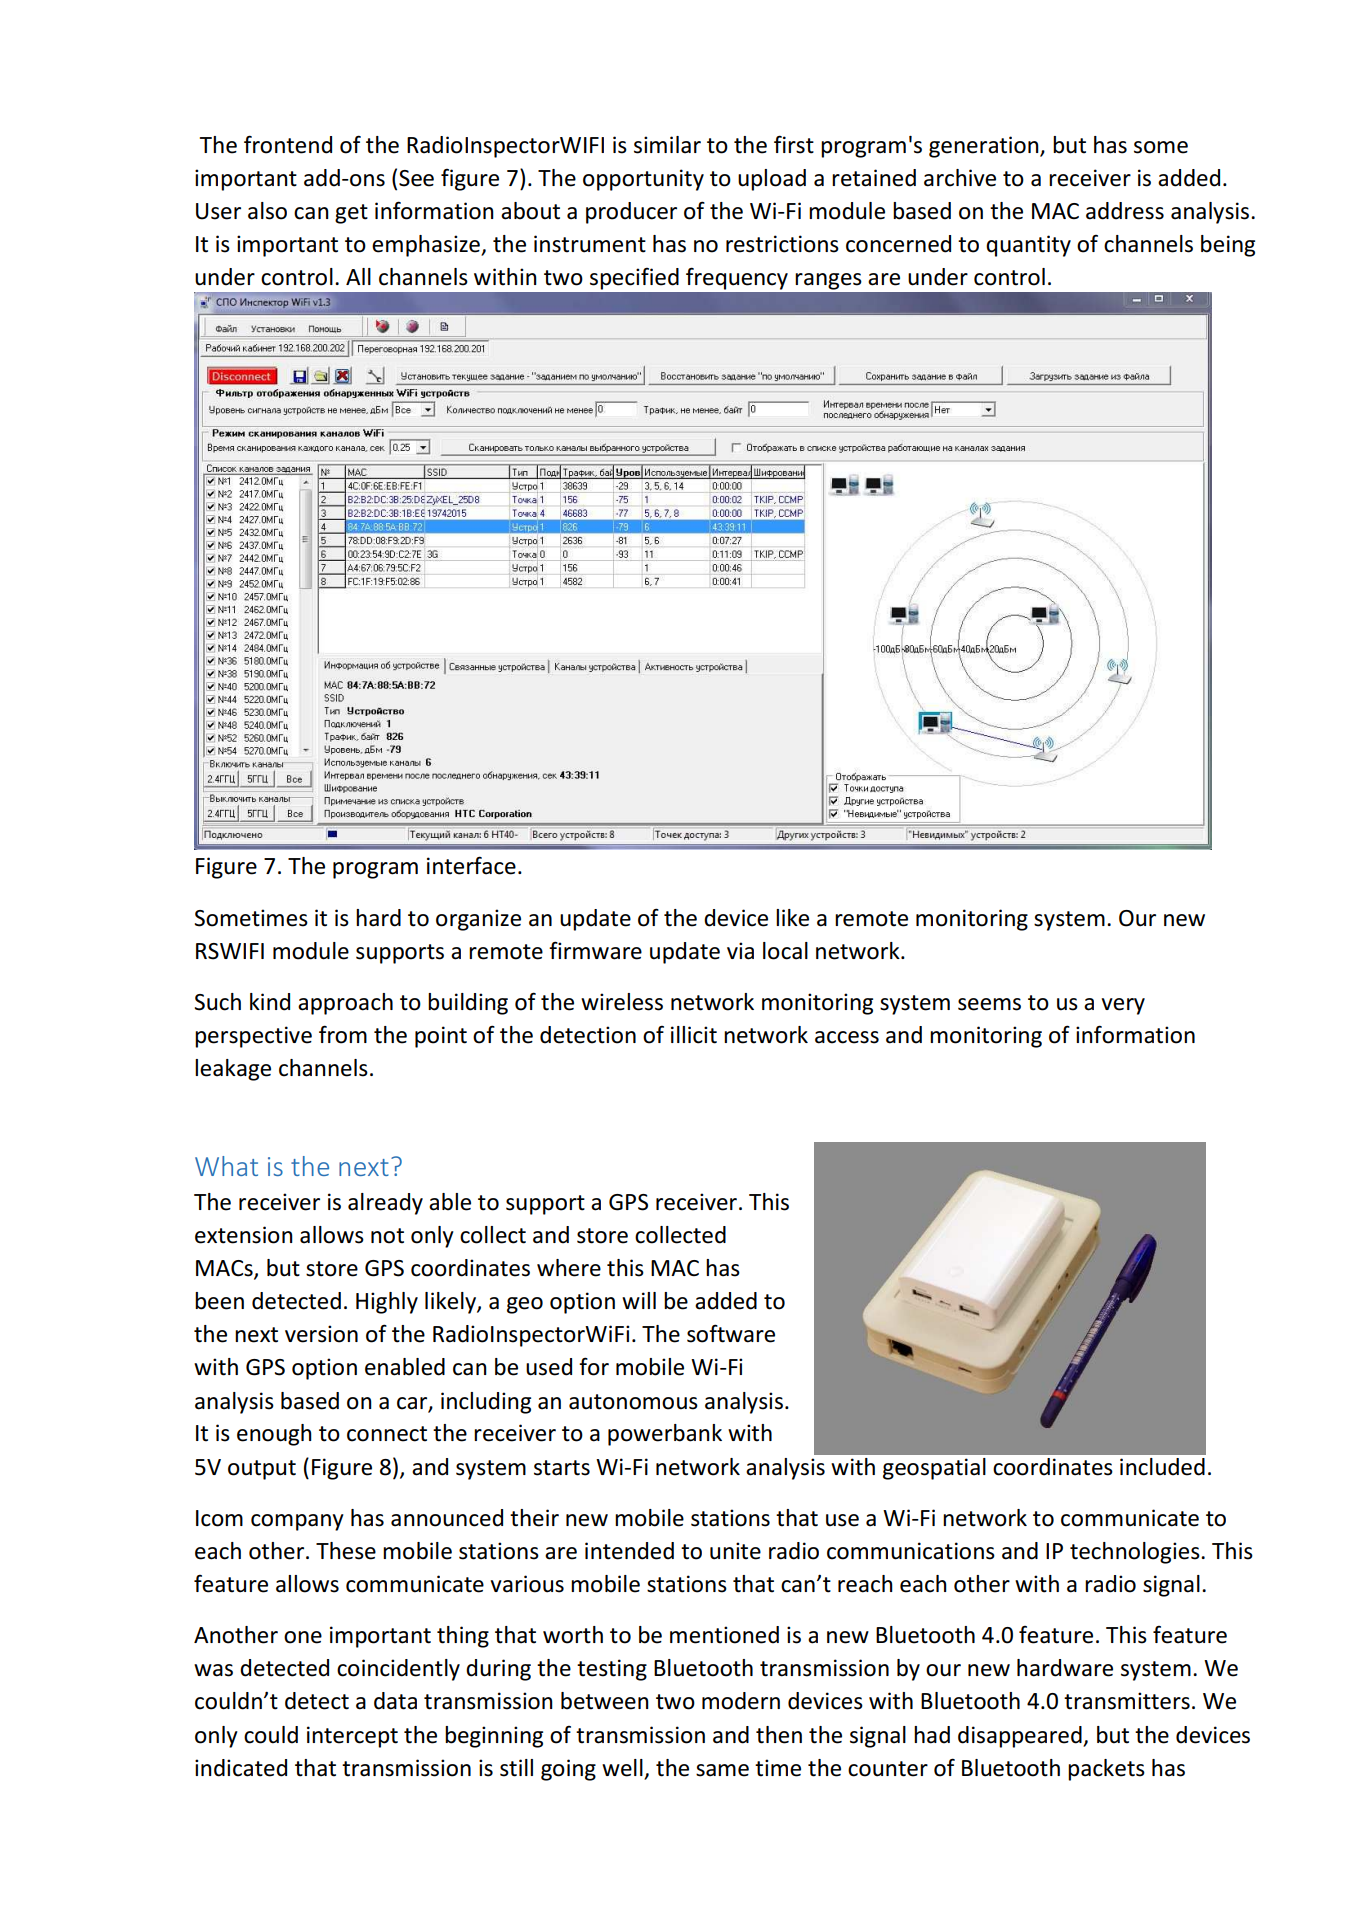 This image has width=1358, height=1921. I want to click on upload, so click(772, 180).
